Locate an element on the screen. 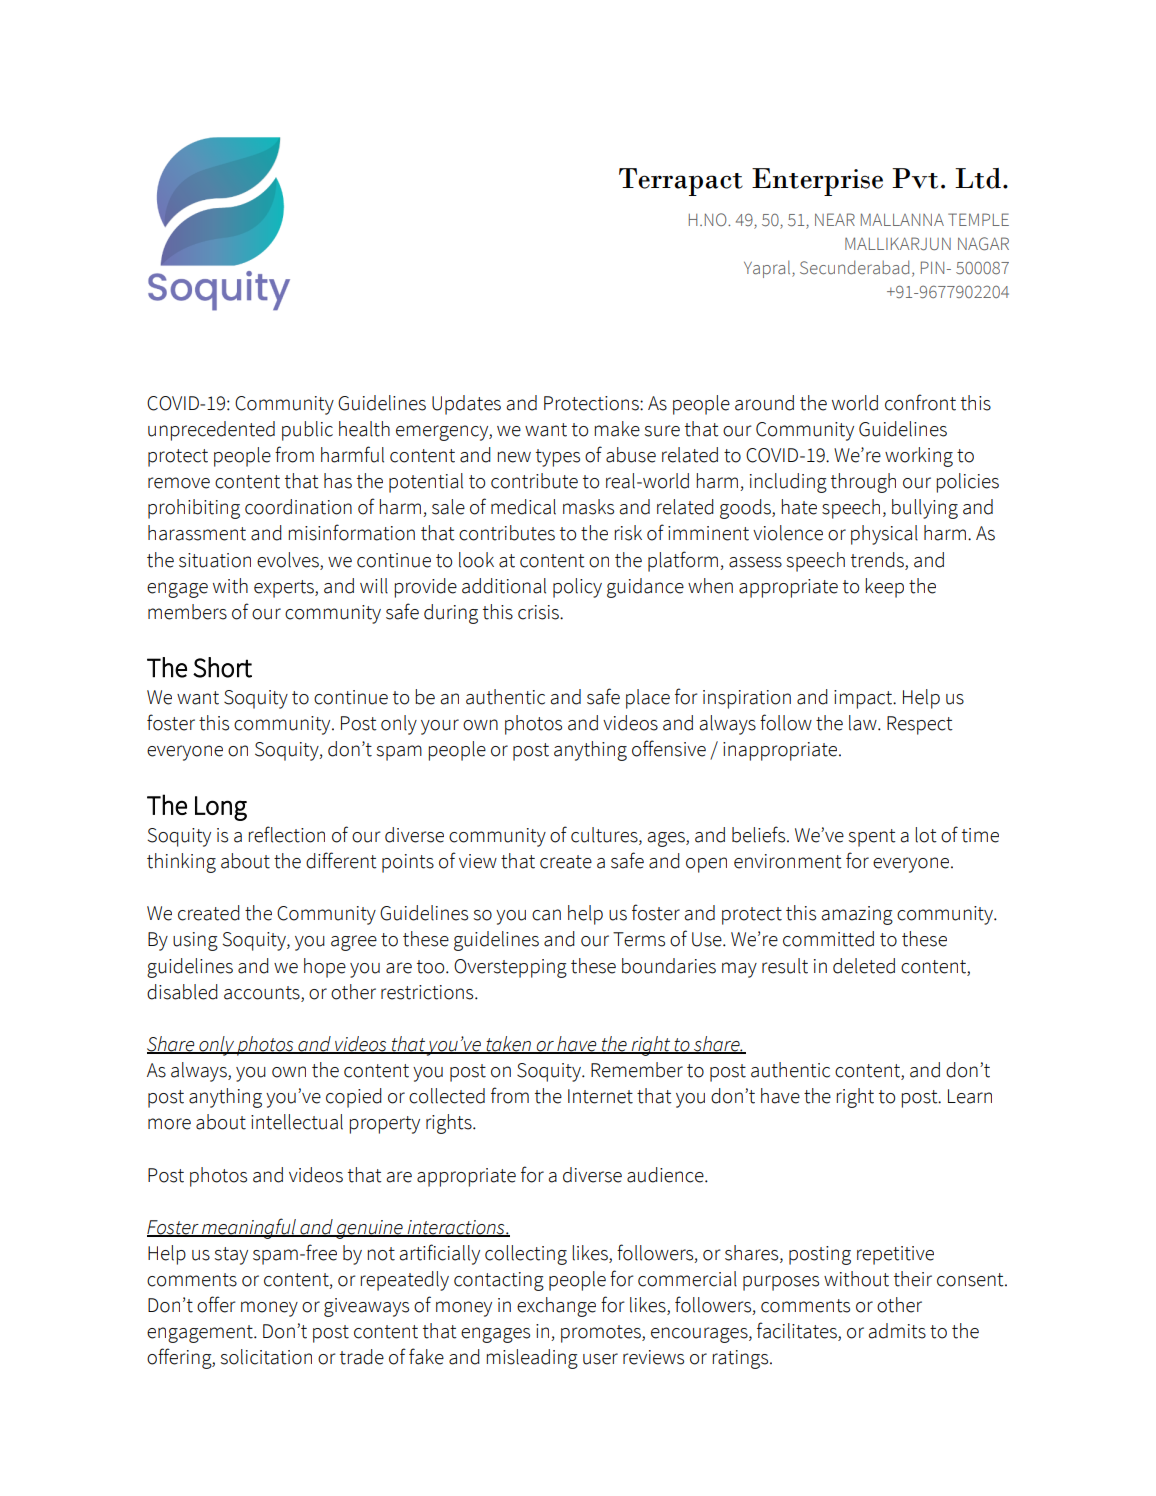 This screenshot has height=1496, width=1156. solicitation is located at coordinates (266, 1357).
